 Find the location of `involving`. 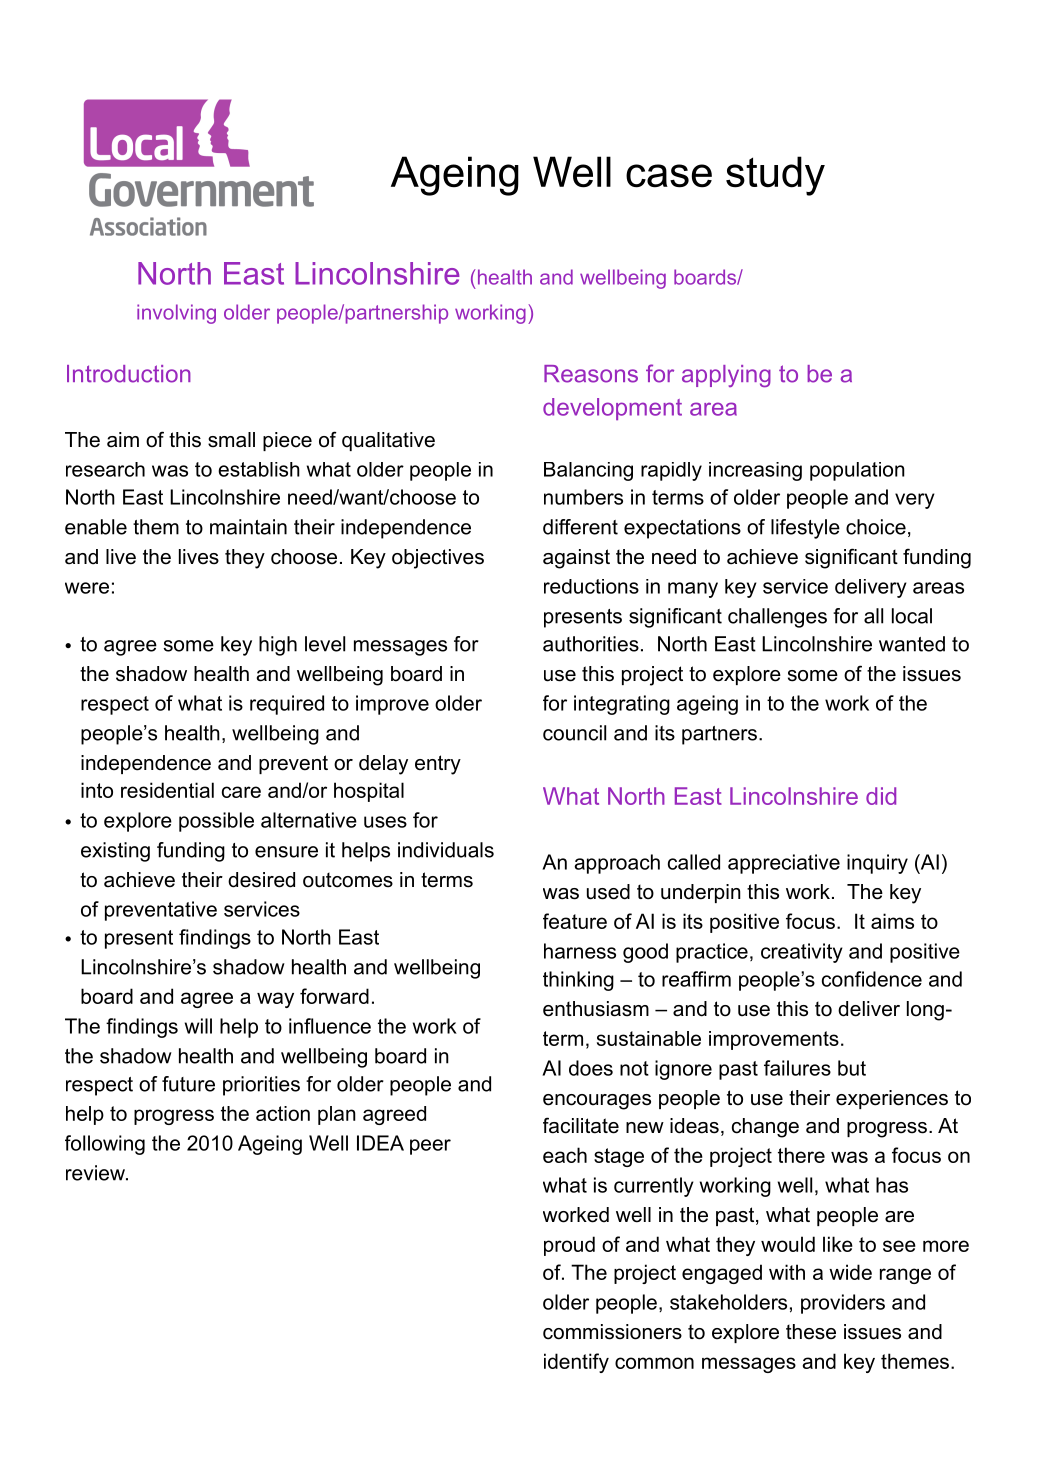

involving is located at coordinates (176, 314).
